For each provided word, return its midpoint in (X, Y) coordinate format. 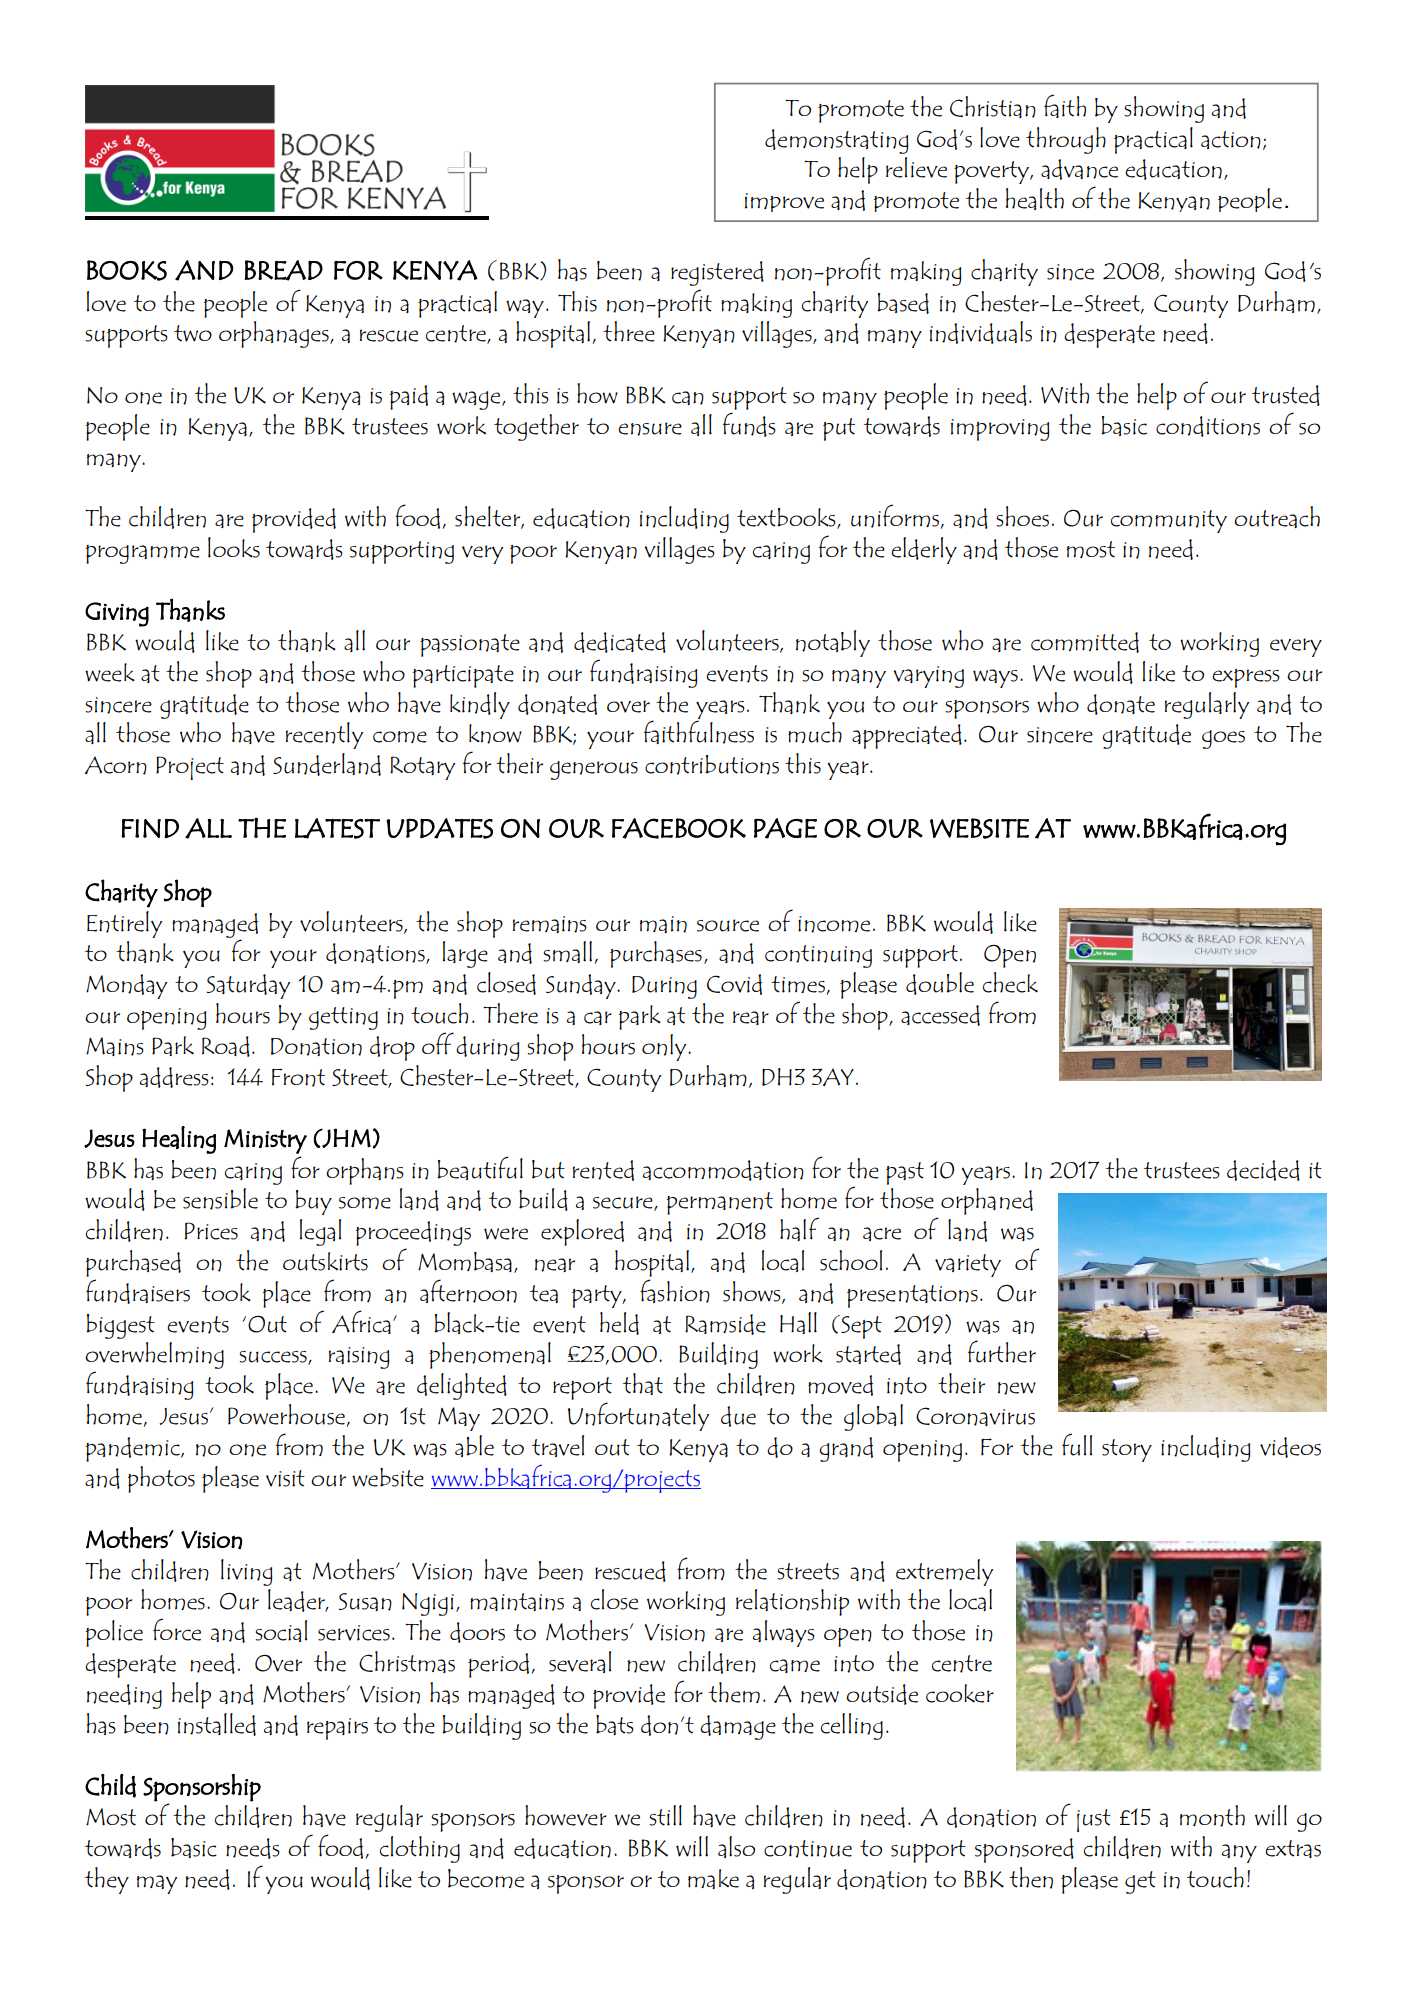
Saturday (249, 986)
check (1010, 982)
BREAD (284, 270)
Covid (734, 984)
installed (217, 1724)
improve (784, 202)
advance (1079, 169)
